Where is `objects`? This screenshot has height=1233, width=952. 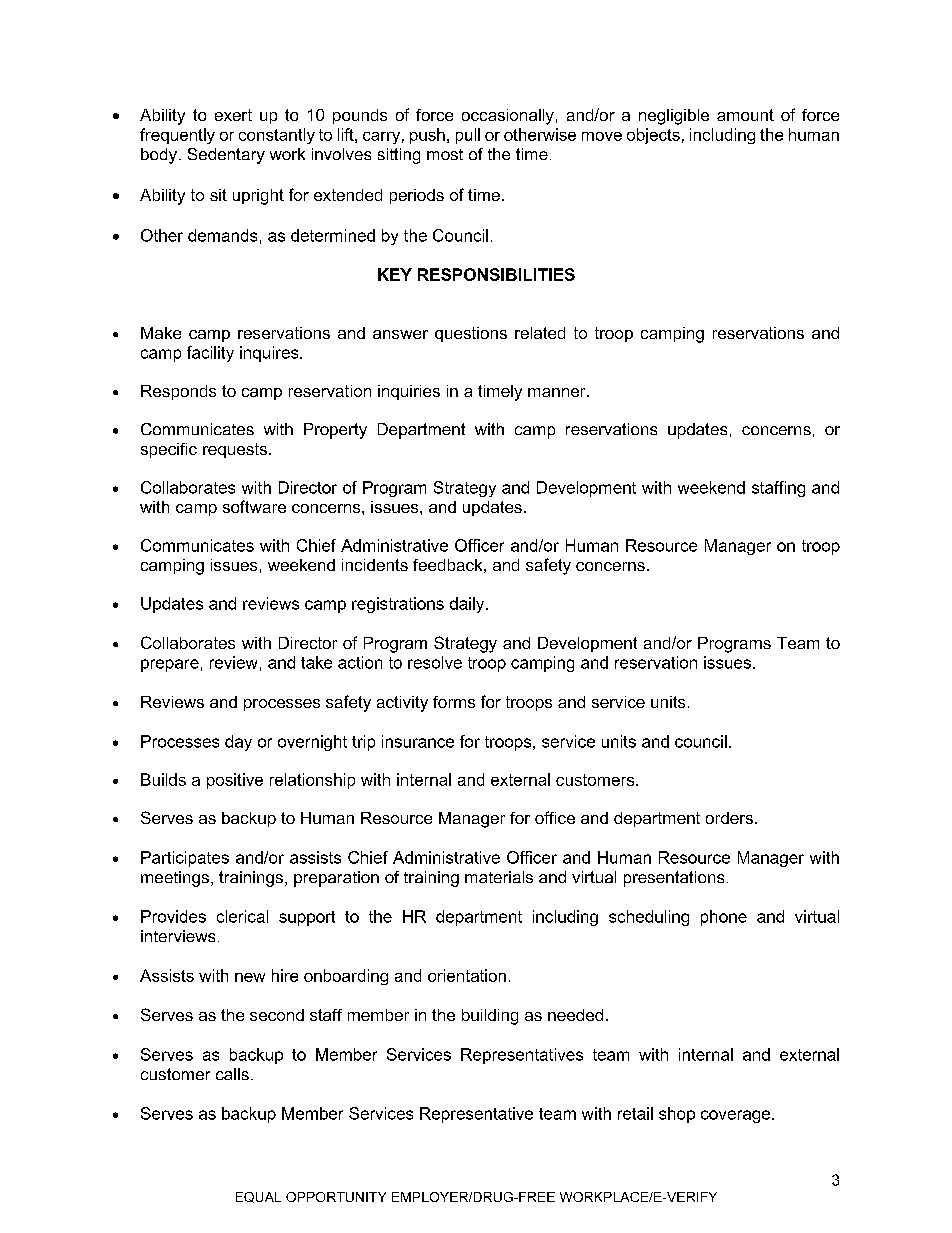
objects is located at coordinates (653, 136).
